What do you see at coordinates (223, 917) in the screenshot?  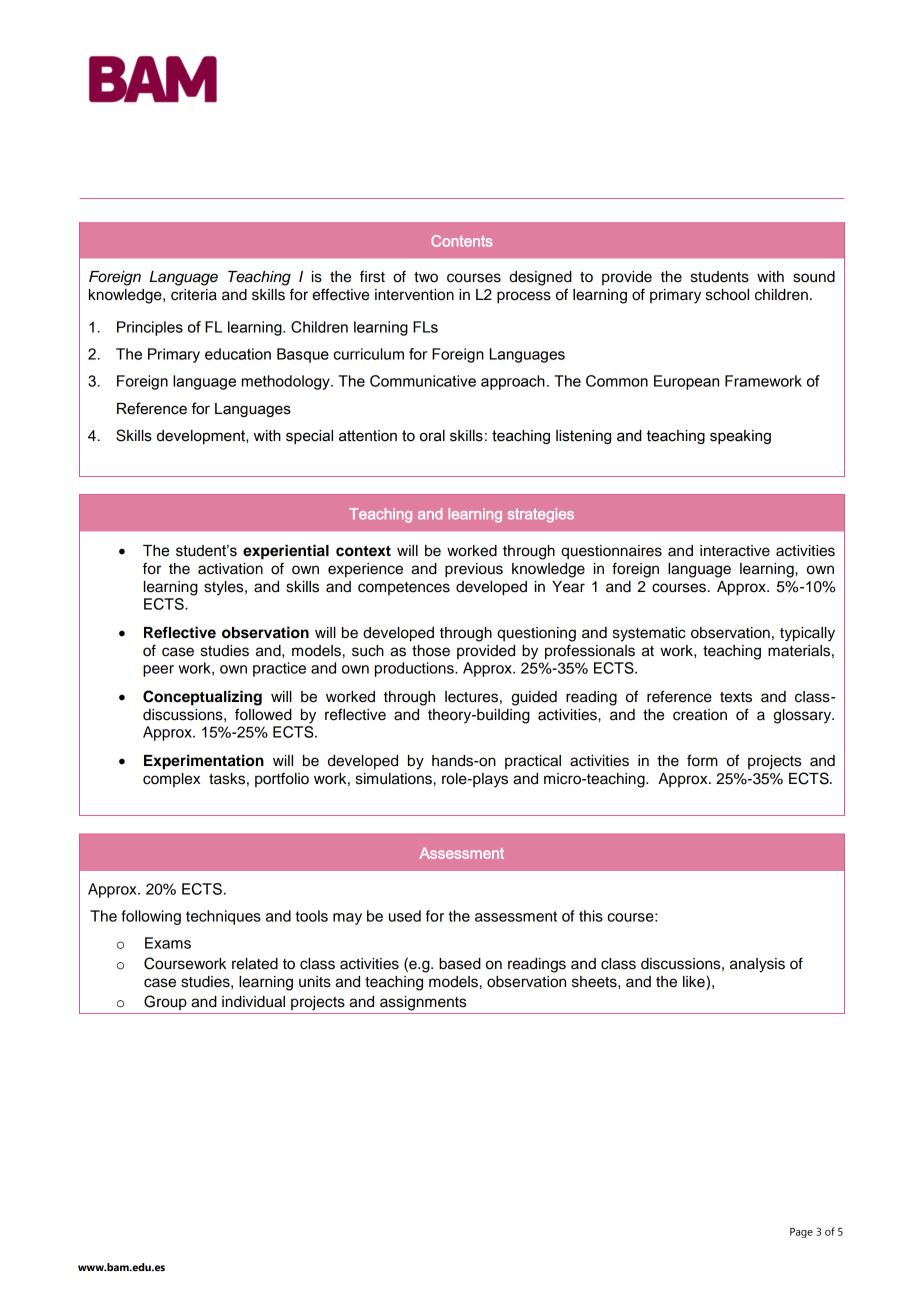 I see `techniques` at bounding box center [223, 917].
